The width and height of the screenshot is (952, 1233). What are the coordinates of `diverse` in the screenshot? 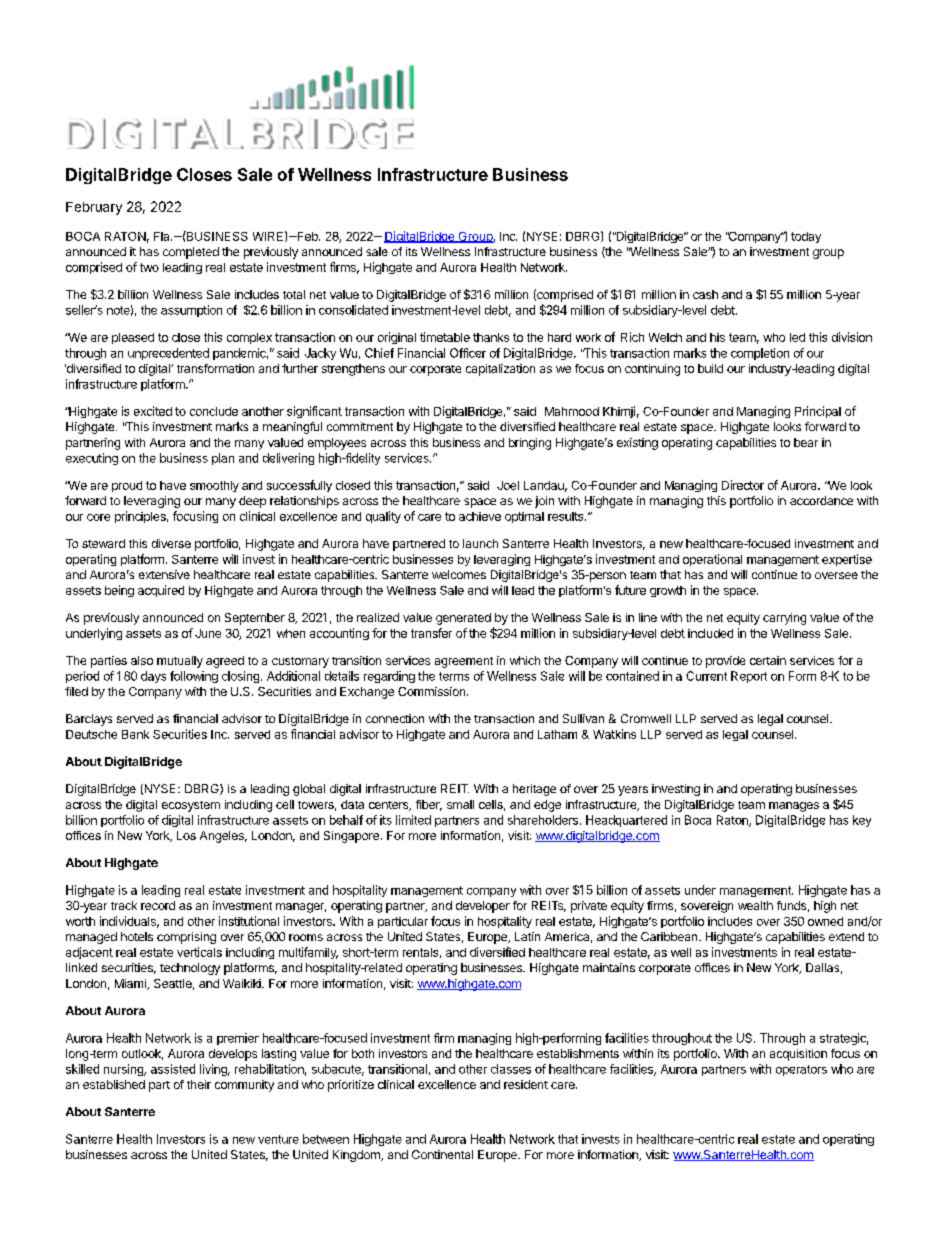 It's located at (171, 543).
